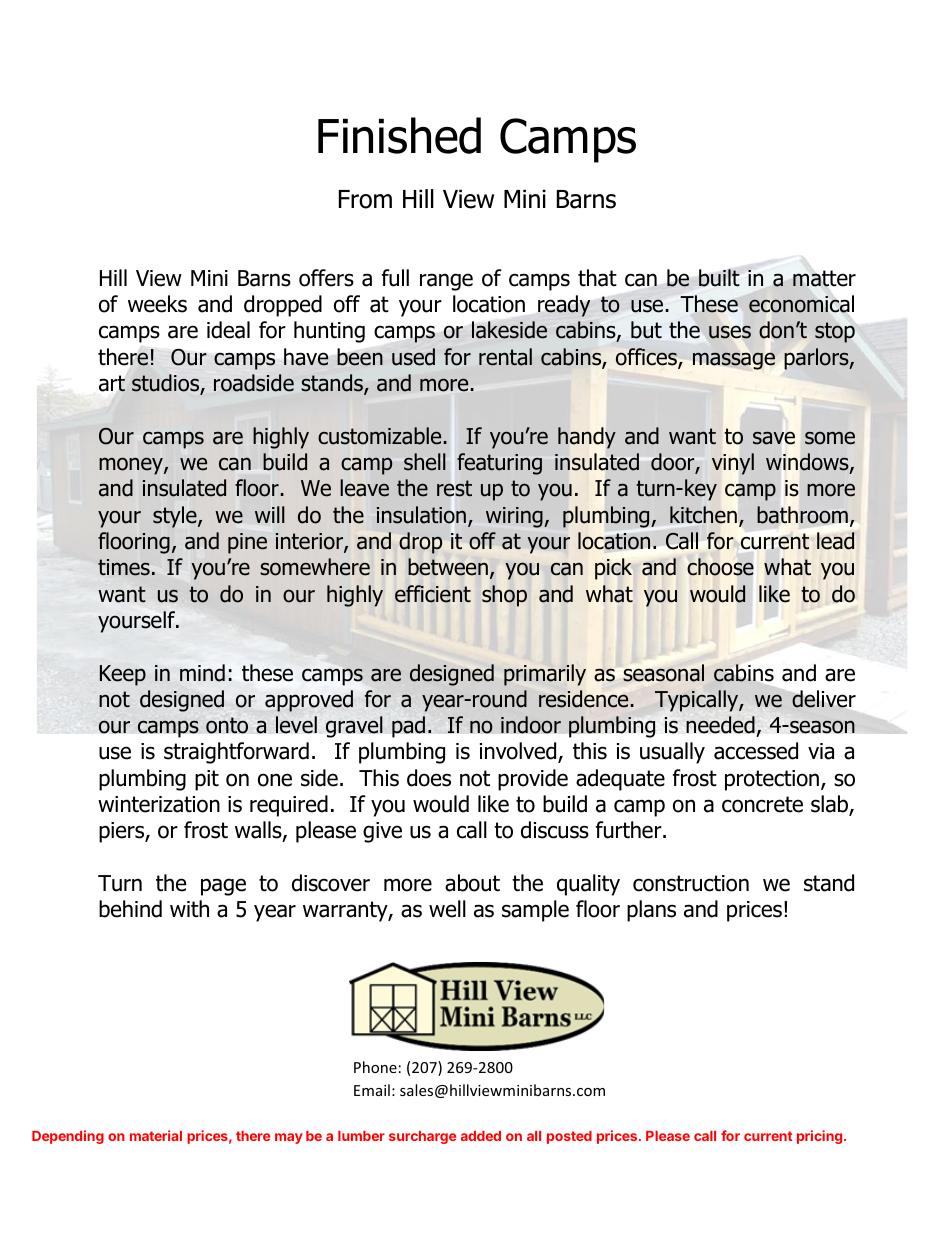 The width and height of the image is (952, 1233). What do you see at coordinates (821, 1137) in the image?
I see `pricing` at bounding box center [821, 1137].
